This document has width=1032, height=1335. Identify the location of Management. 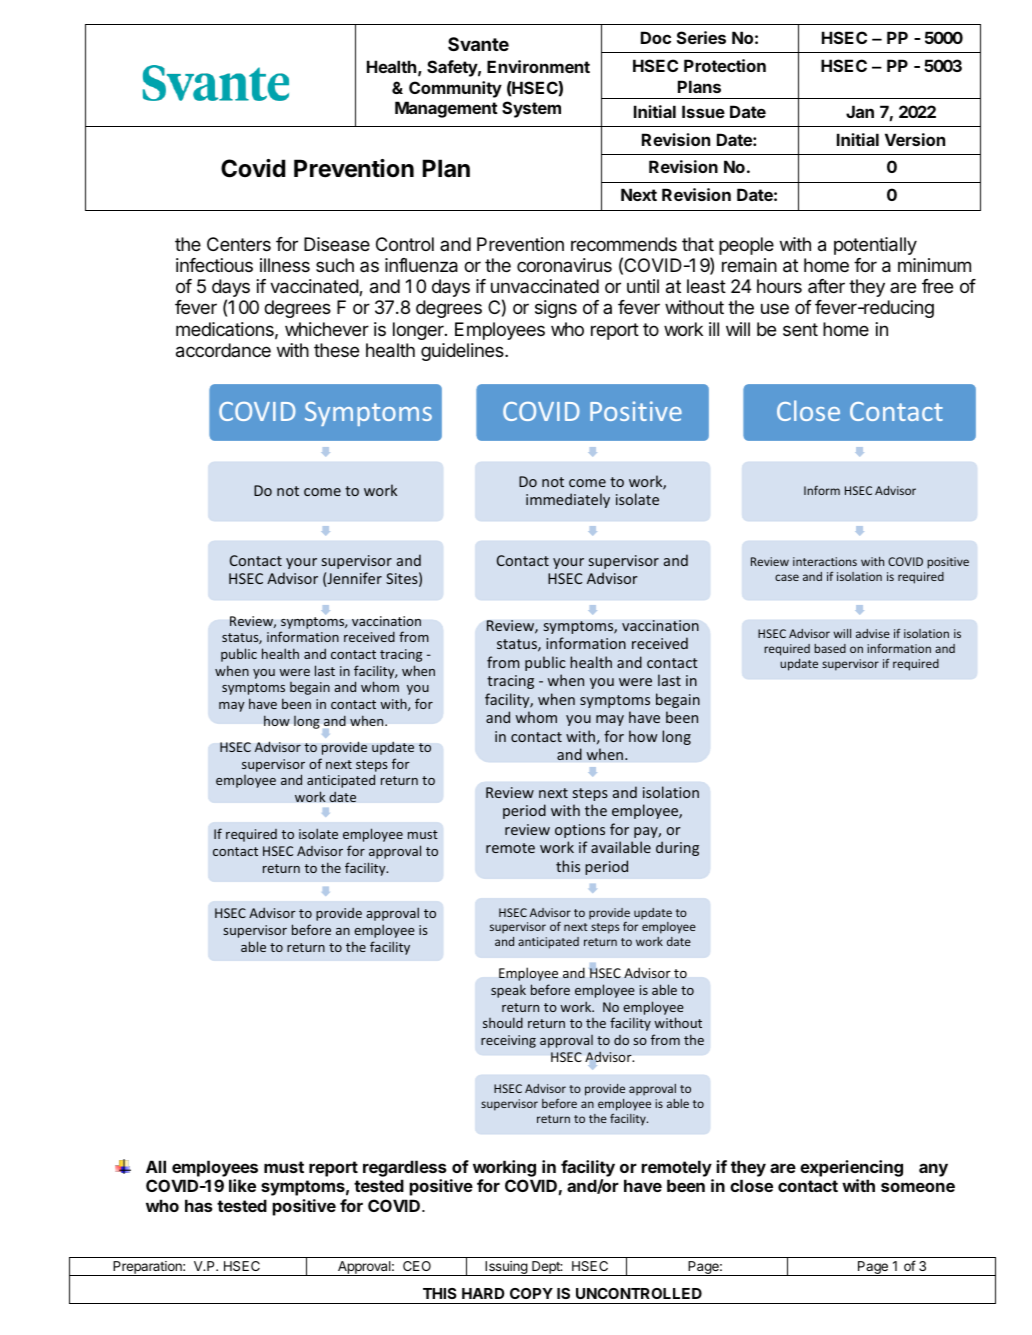
(446, 109).
